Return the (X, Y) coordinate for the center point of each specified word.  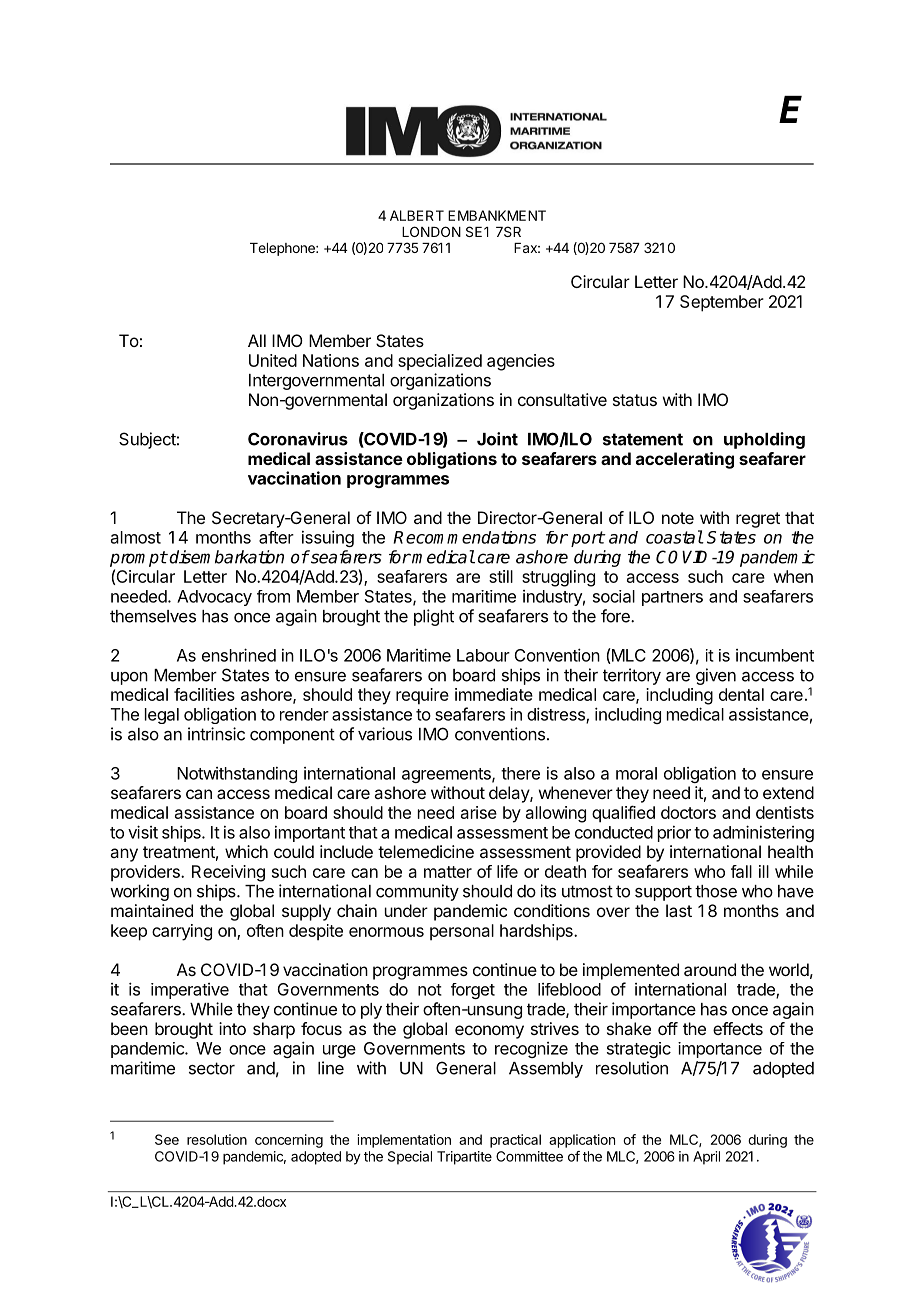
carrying (182, 932)
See (167, 1139)
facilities (204, 694)
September (722, 303)
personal (462, 932)
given (716, 676)
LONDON (431, 231)
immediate (494, 694)
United (273, 360)
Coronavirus (298, 439)
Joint (497, 439)
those (716, 891)
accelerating (685, 460)
